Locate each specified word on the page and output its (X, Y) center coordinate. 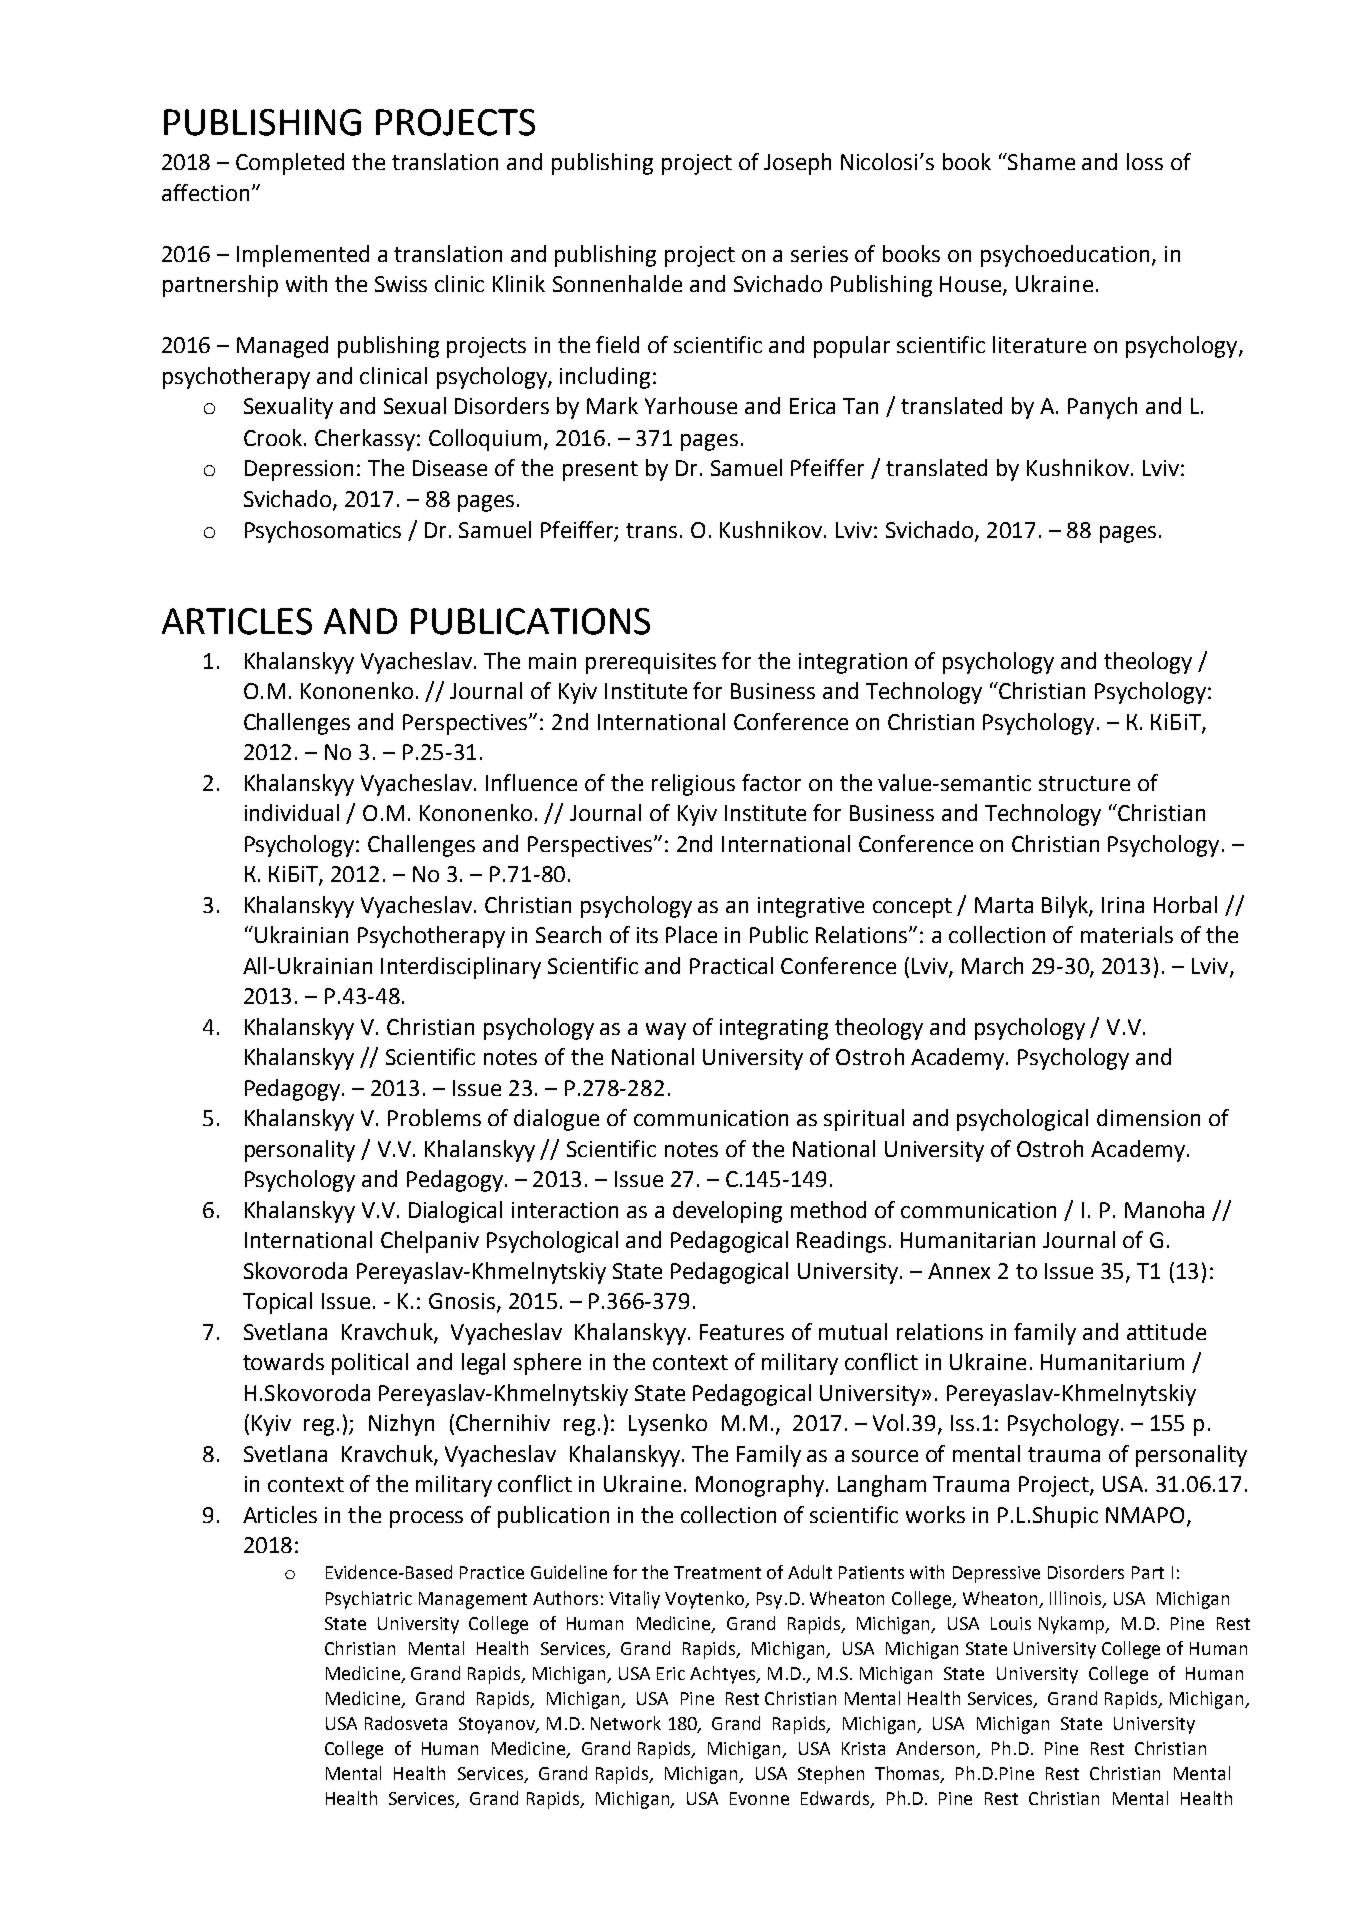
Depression (299, 470)
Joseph (797, 164)
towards (283, 1361)
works (935, 1514)
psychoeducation (1067, 256)
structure (1084, 783)
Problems (434, 1117)
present (600, 471)
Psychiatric (369, 1600)
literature (1039, 344)
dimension (1148, 1117)
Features (742, 1332)
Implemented (303, 256)
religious (693, 785)
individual (292, 812)
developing (727, 1212)
